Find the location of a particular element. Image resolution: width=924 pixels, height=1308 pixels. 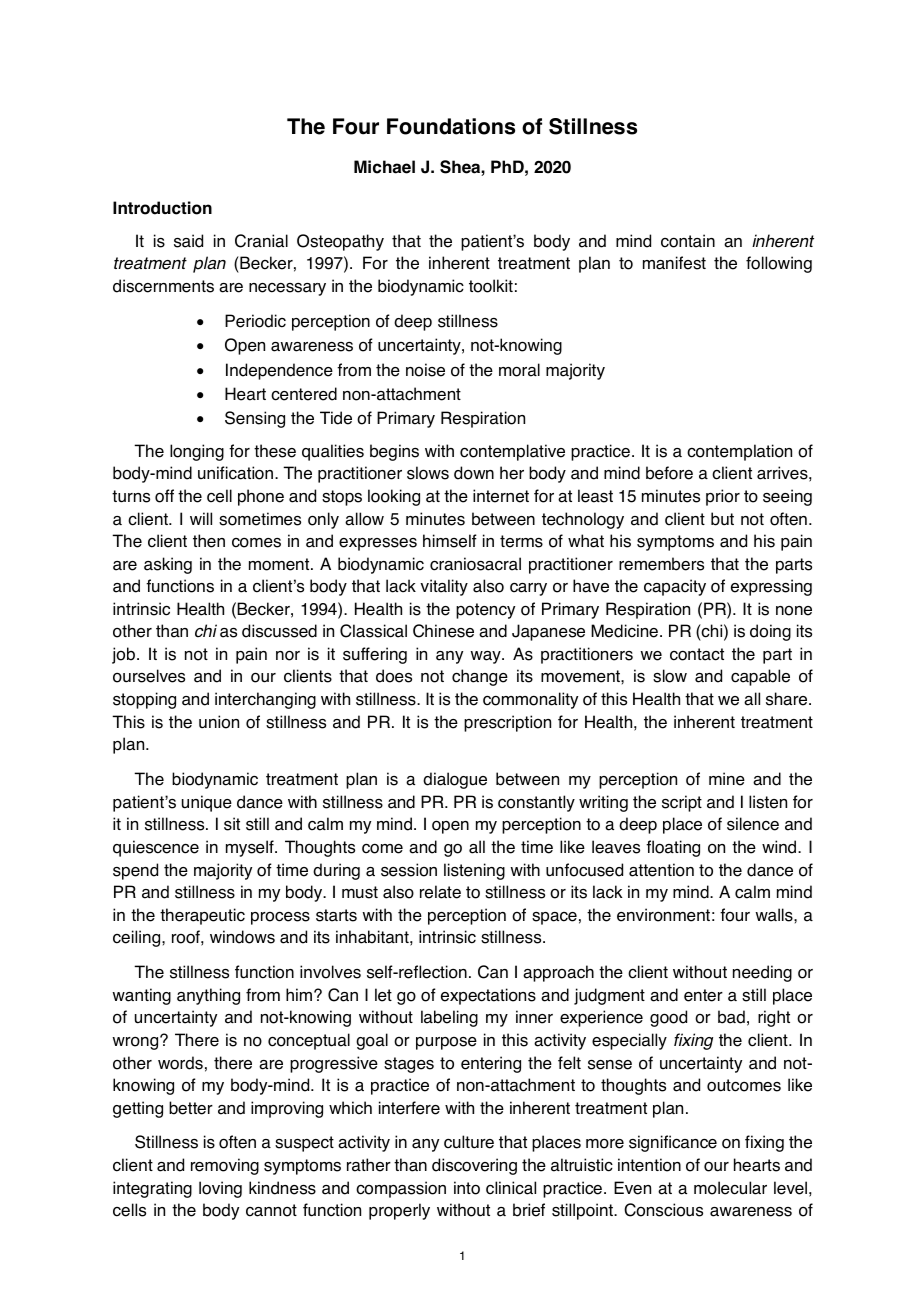

into is located at coordinates (467, 1188).
